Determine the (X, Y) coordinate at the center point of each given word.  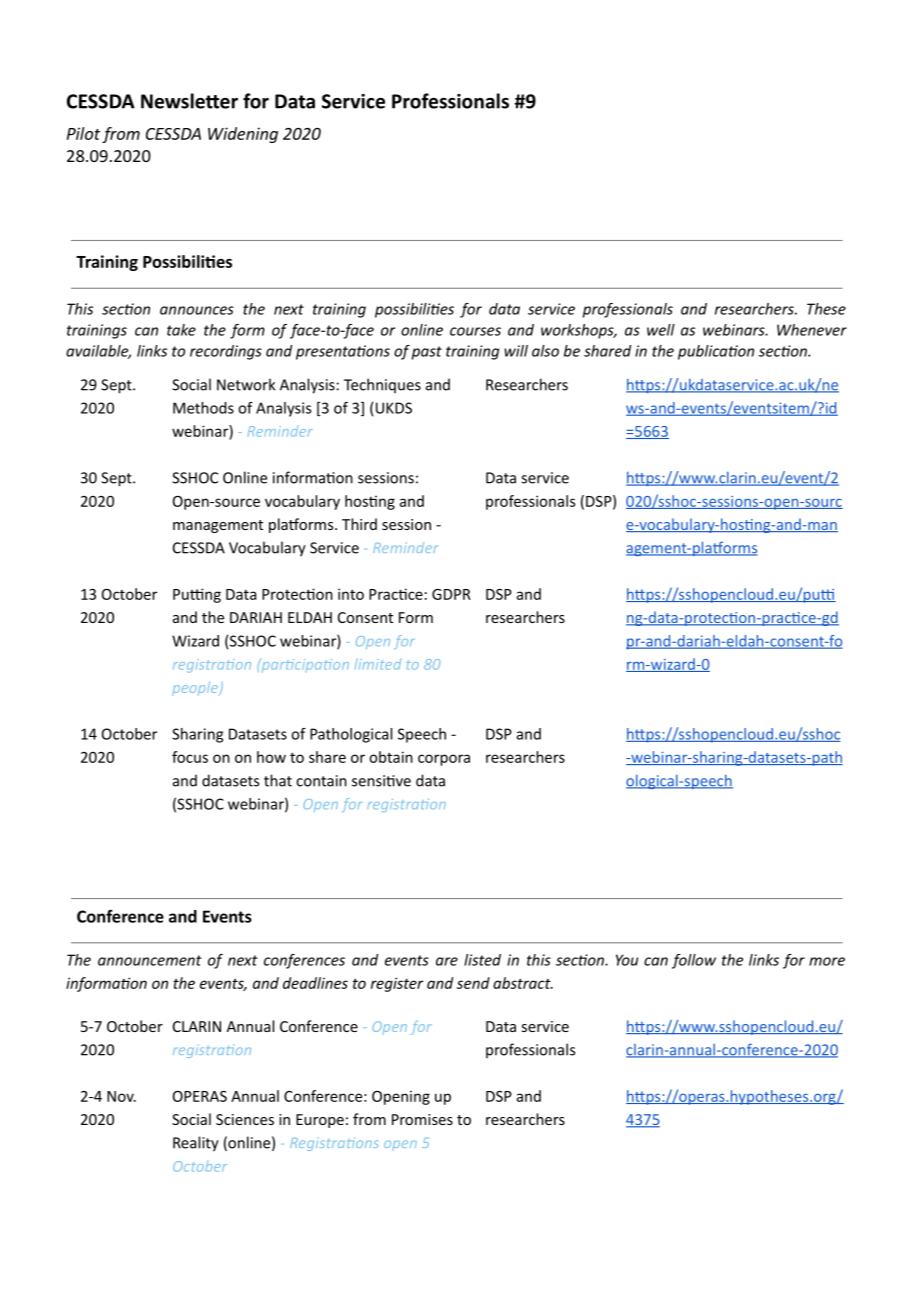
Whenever (812, 330)
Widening (243, 135)
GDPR (451, 594)
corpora (444, 760)
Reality (196, 1144)
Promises (422, 1119)
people (196, 689)
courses (475, 331)
